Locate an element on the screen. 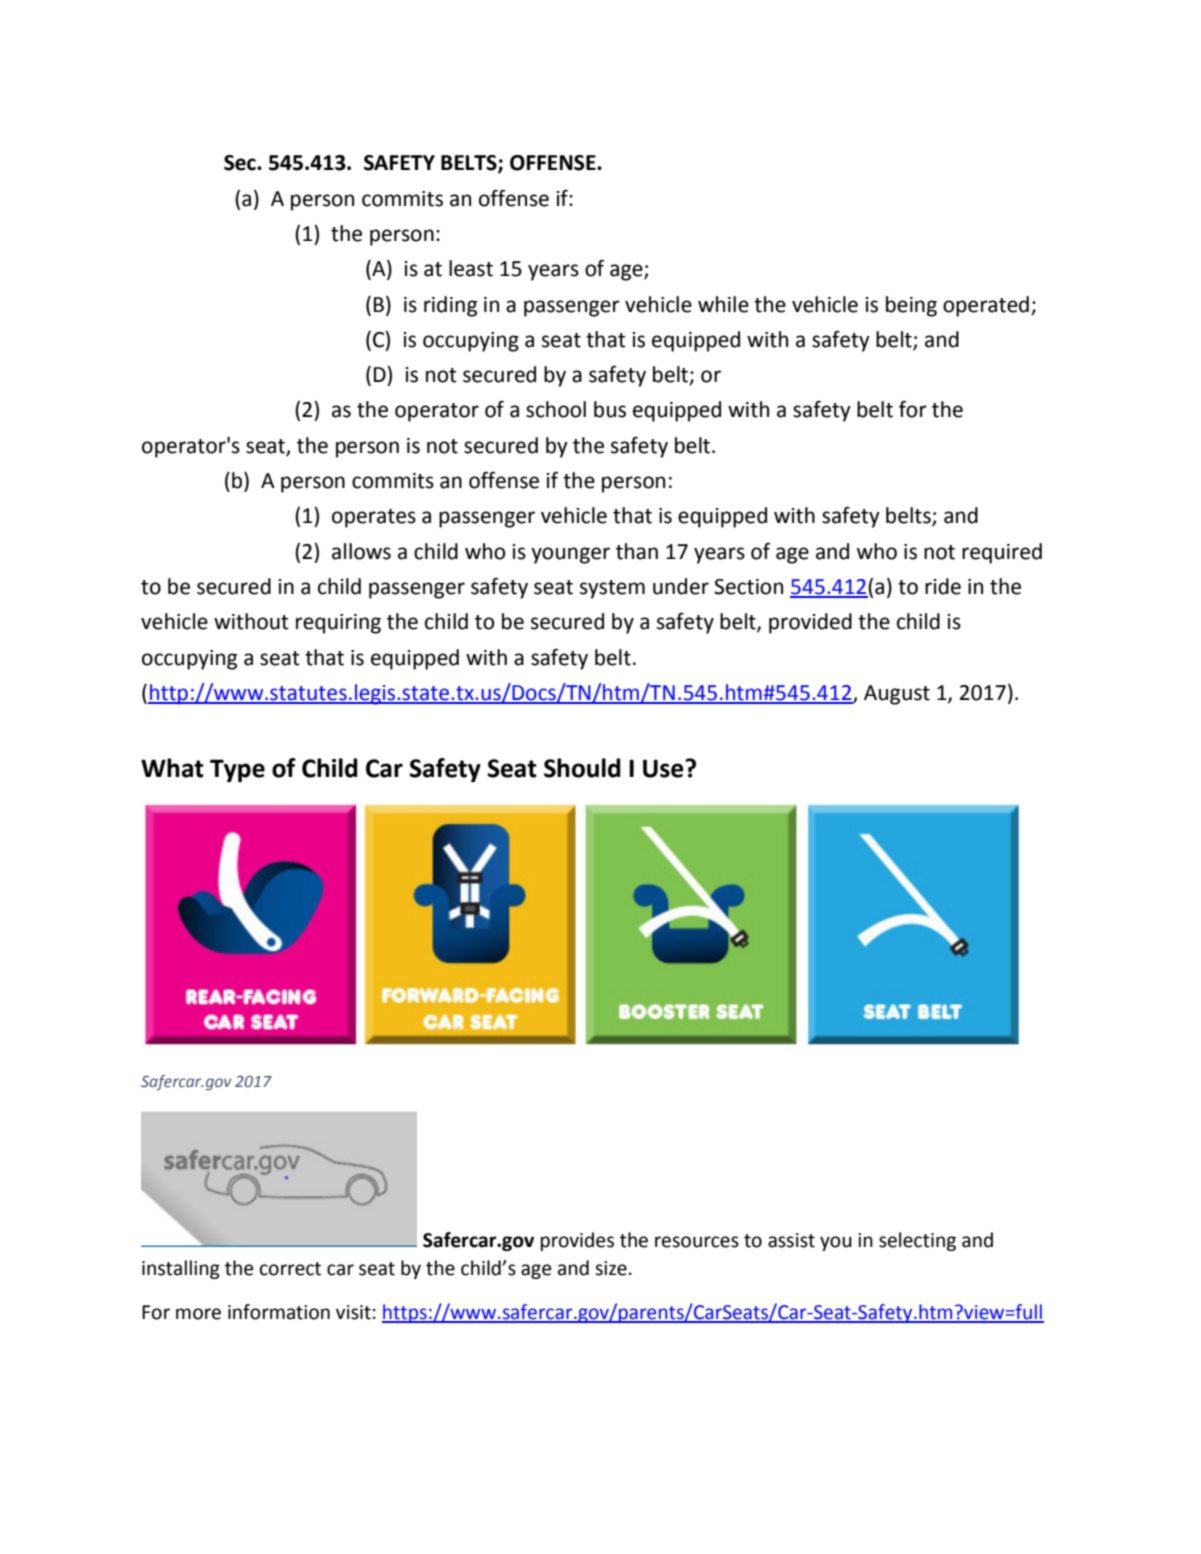 This screenshot has height=1554, width=1201. least is located at coordinates (471, 268).
